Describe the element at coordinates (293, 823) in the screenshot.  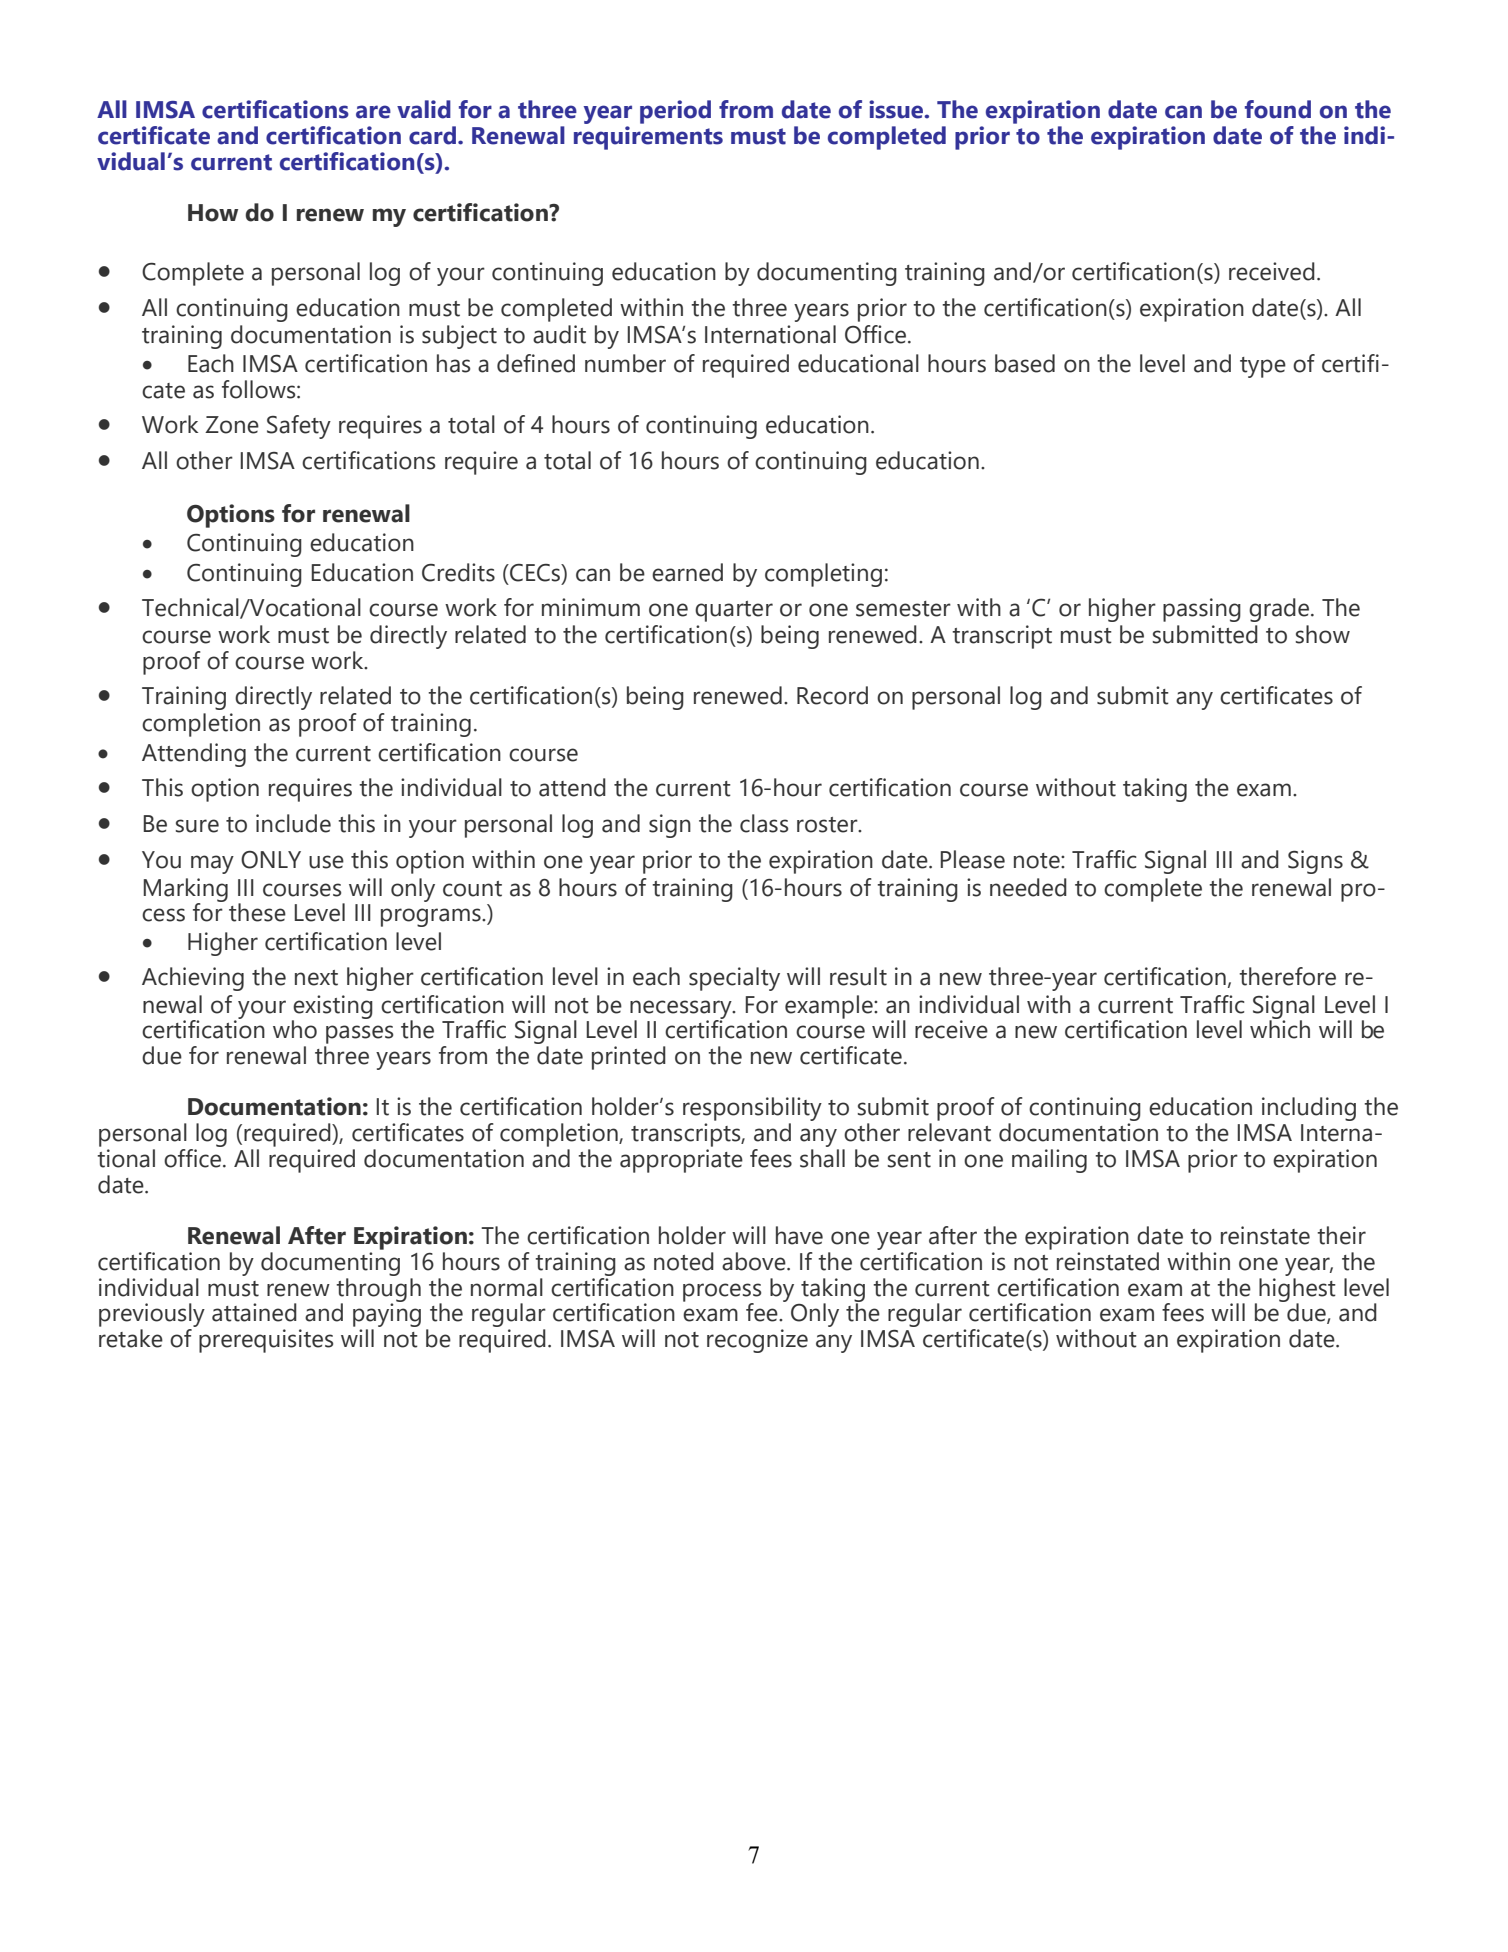
I see `include` at that location.
